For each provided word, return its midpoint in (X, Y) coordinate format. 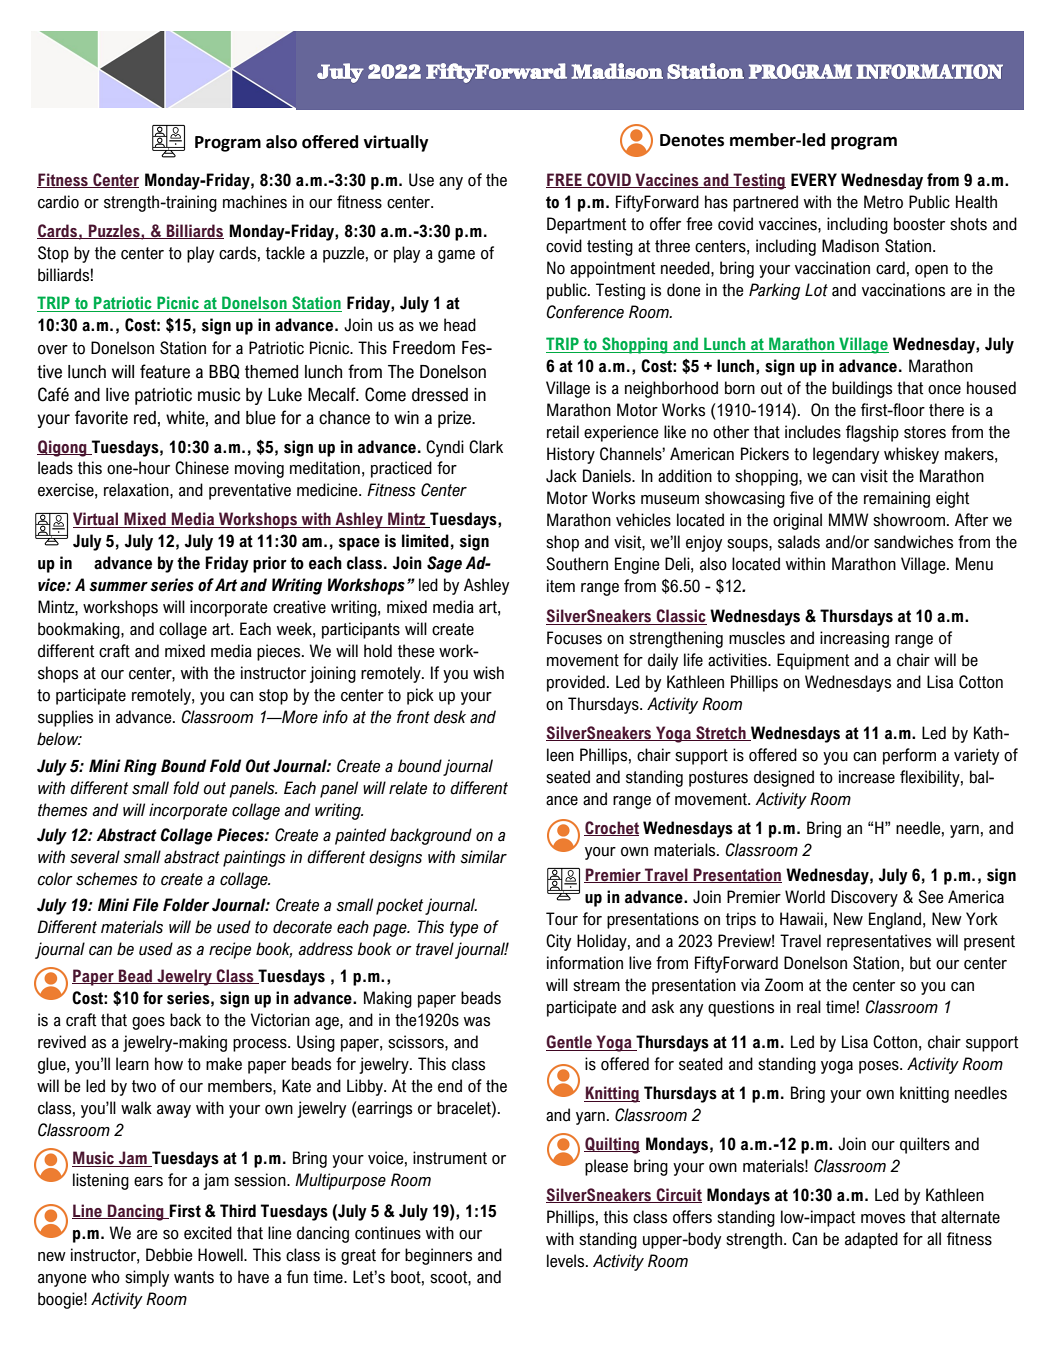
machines (255, 202)
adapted (871, 1240)
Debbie (169, 1255)
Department (586, 225)
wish (488, 673)
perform (909, 756)
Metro (883, 202)
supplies (65, 718)
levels (567, 1261)
